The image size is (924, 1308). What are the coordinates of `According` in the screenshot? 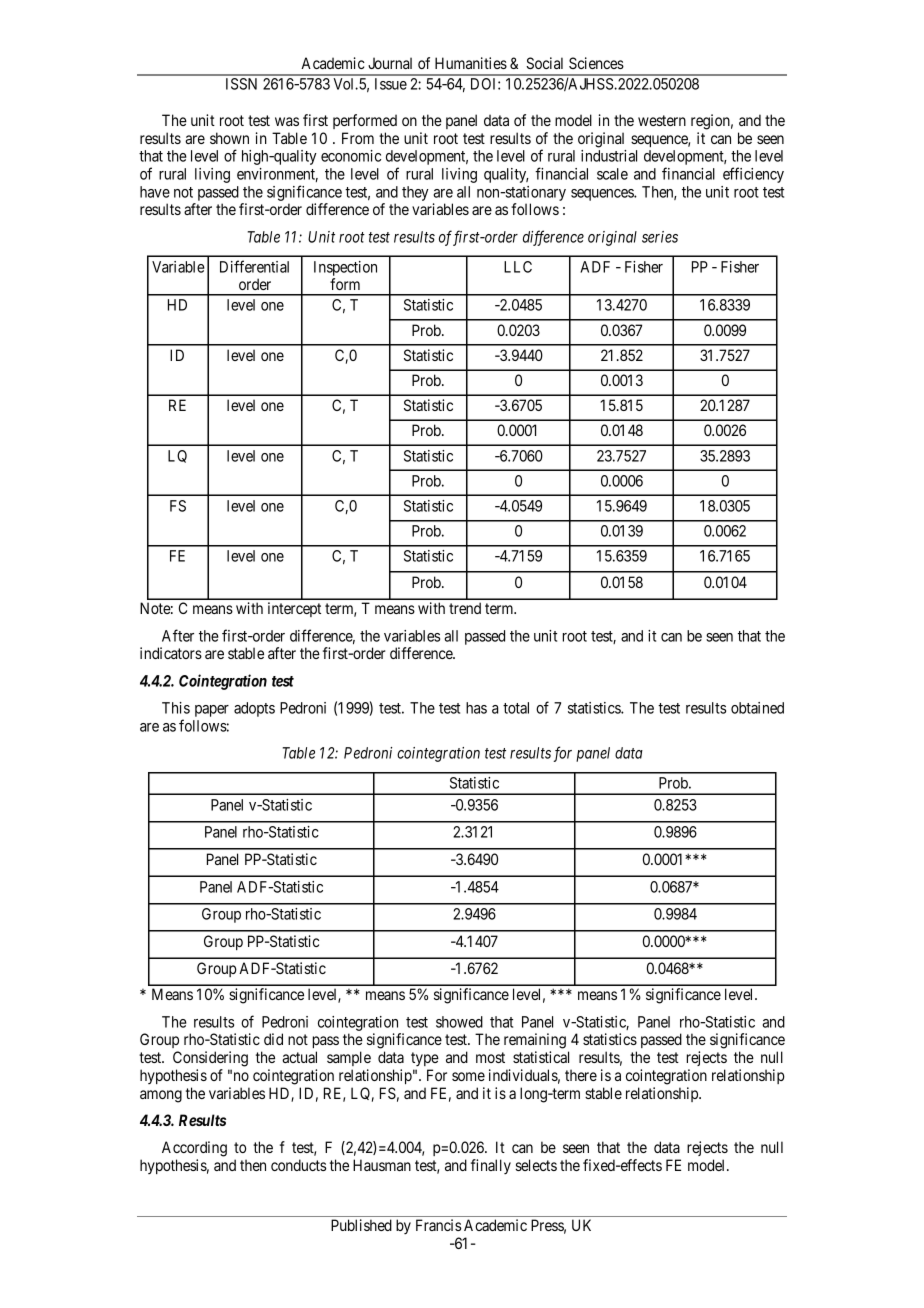 It's located at (194, 1149).
